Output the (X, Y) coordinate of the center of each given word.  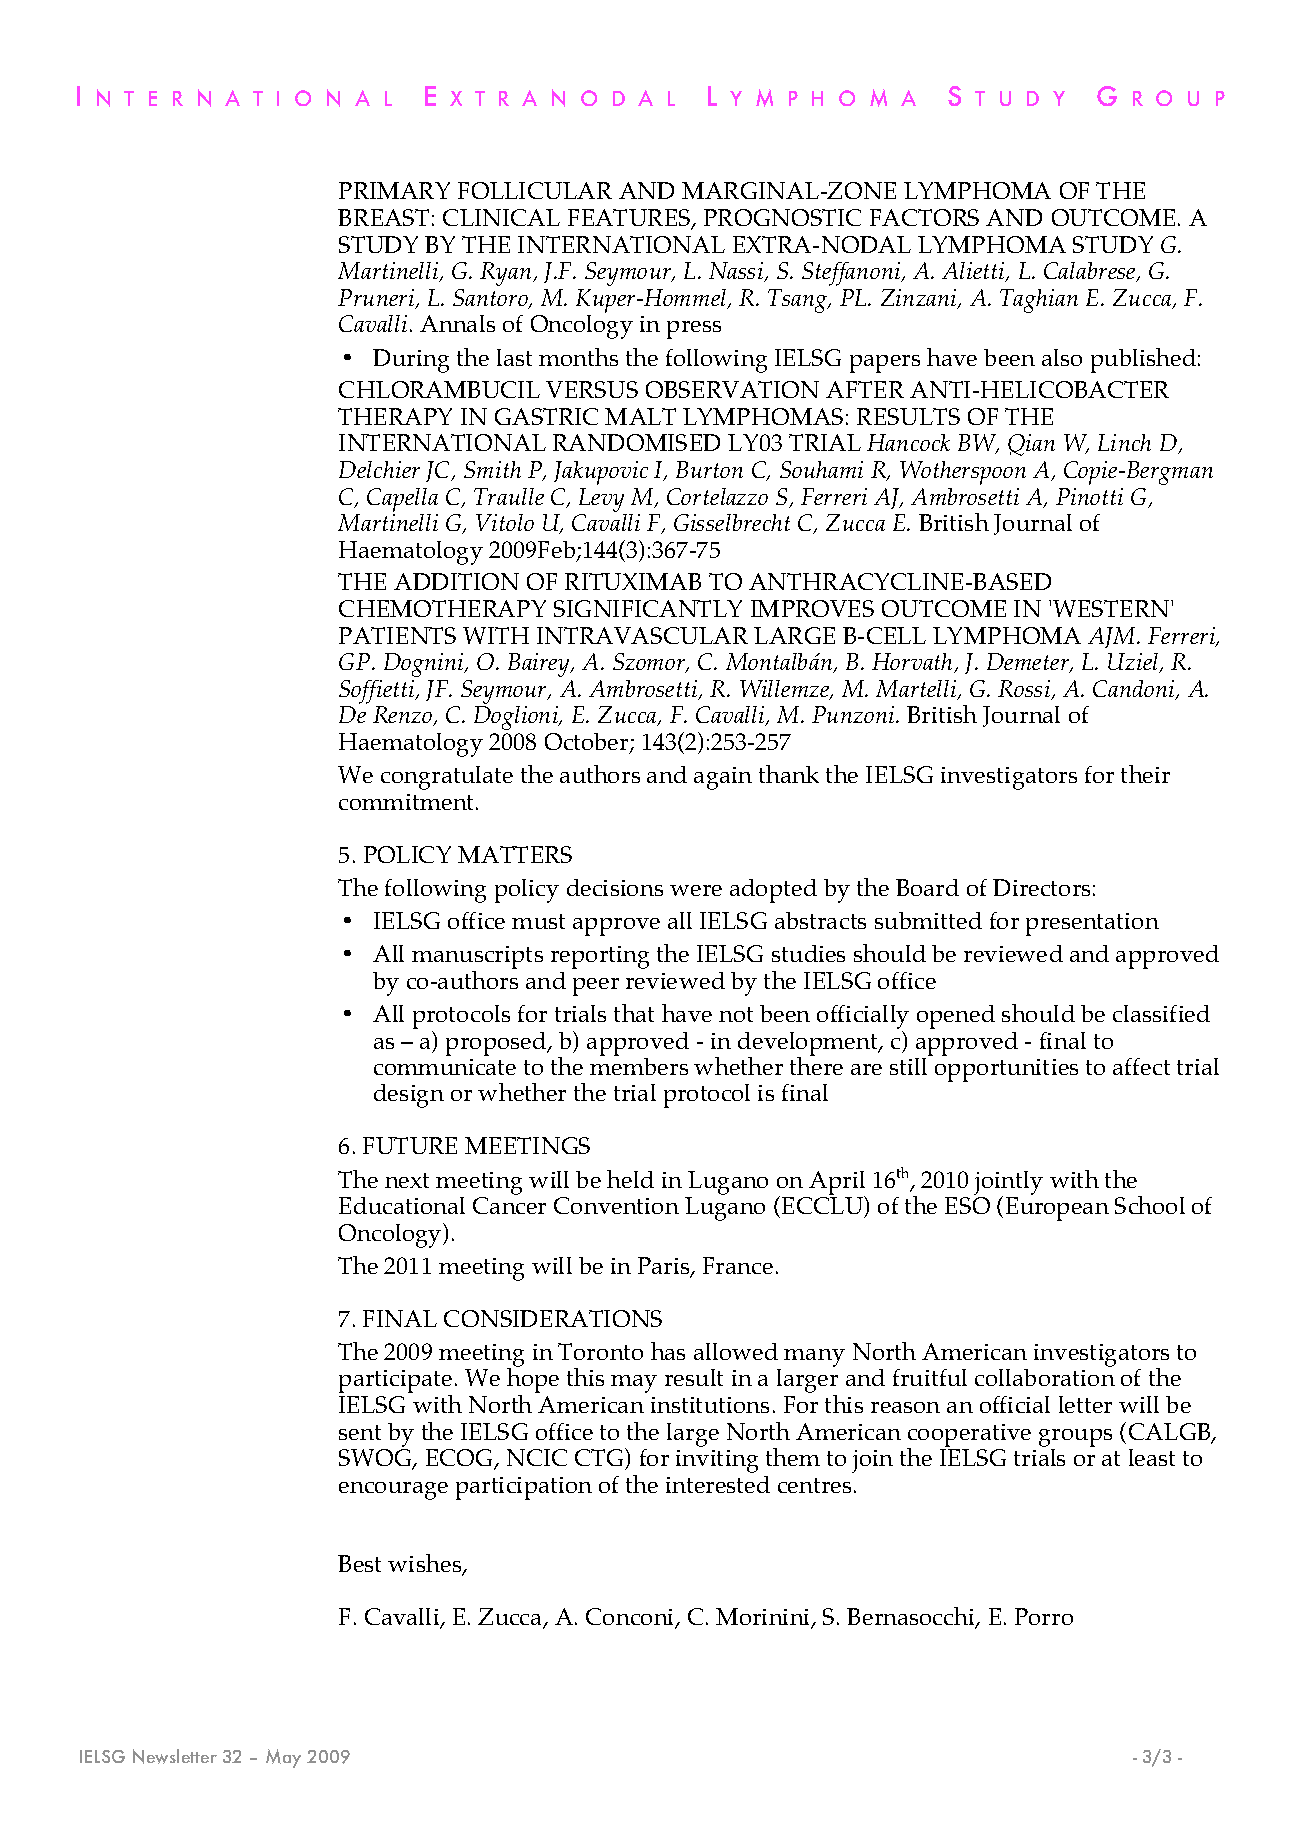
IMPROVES (812, 608)
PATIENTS (397, 635)
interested (718, 1484)
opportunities (1006, 1070)
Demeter (1029, 663)
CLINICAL (501, 217)
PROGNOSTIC (782, 217)
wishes (425, 1564)
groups (1075, 1438)
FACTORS (924, 217)
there (816, 1064)
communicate (445, 1067)
